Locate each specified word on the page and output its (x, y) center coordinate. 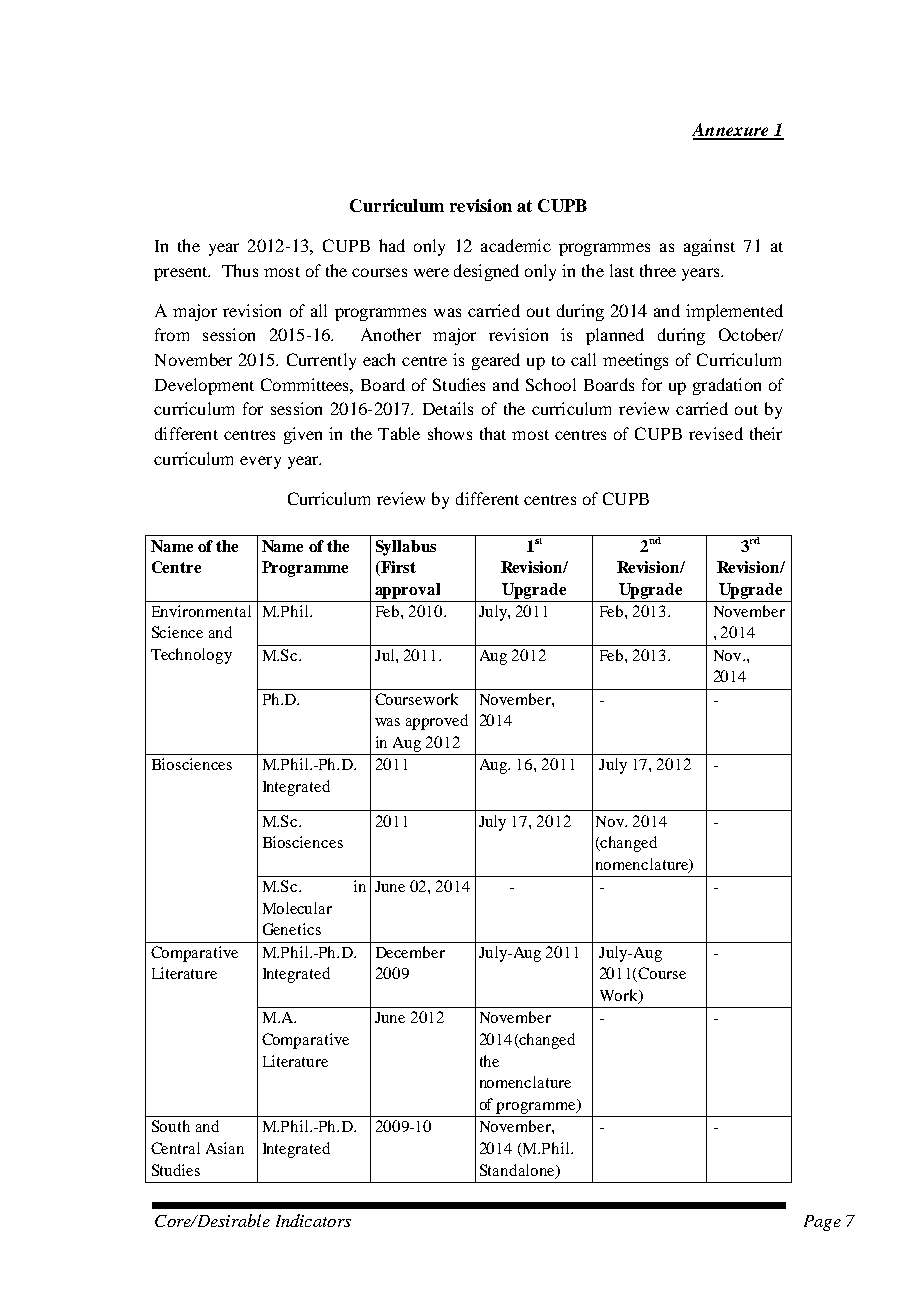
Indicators (313, 1220)
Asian (225, 1148)
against (709, 247)
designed (486, 272)
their (766, 433)
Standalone (518, 1171)
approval (407, 591)
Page (822, 1223)
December (410, 952)
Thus (240, 270)
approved (437, 722)
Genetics (292, 929)
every (260, 462)
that (493, 433)
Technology (191, 656)
